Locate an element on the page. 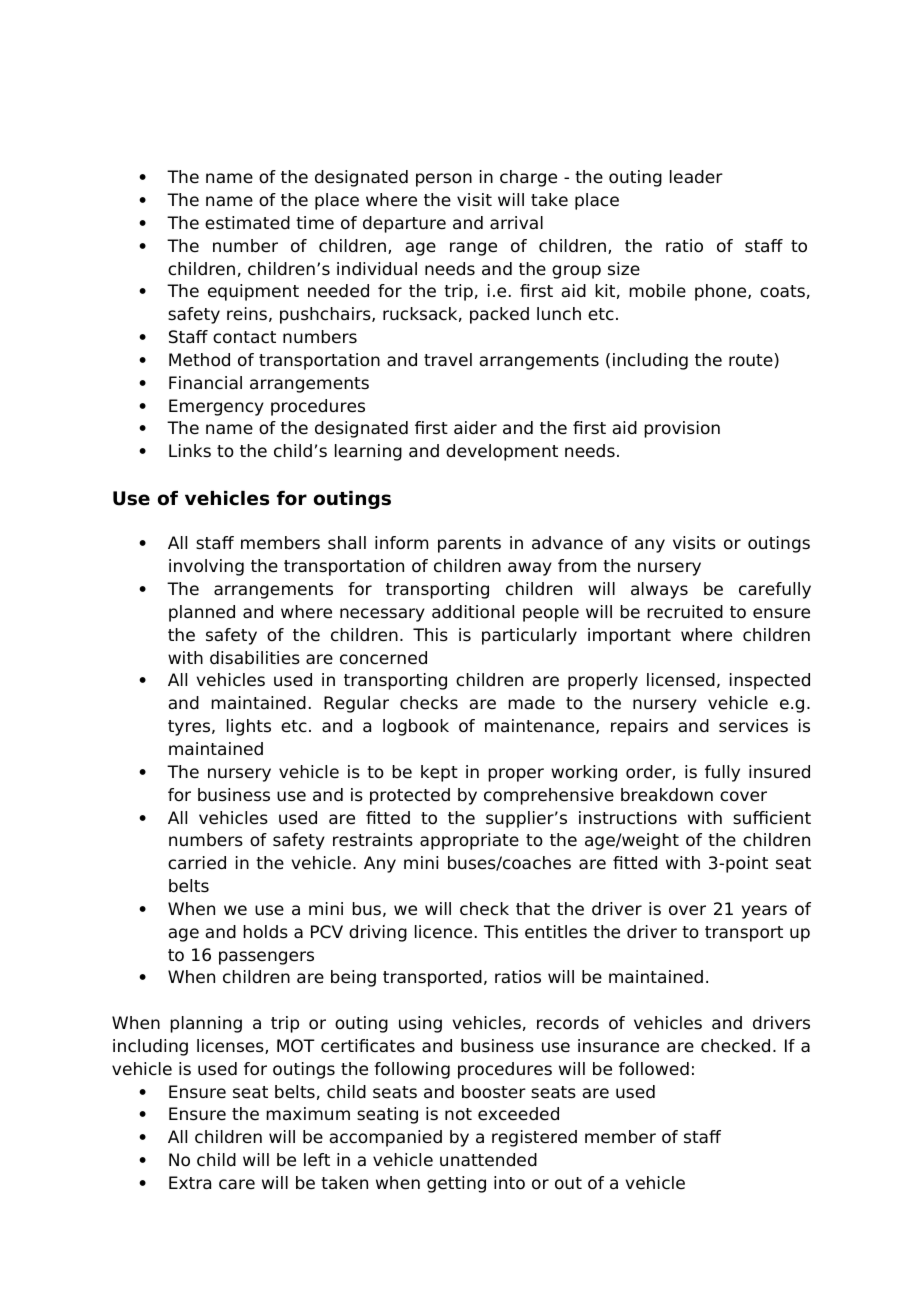 Image resolution: width=924 pixels, height=1308 pixels. provision is located at coordinates (682, 429).
